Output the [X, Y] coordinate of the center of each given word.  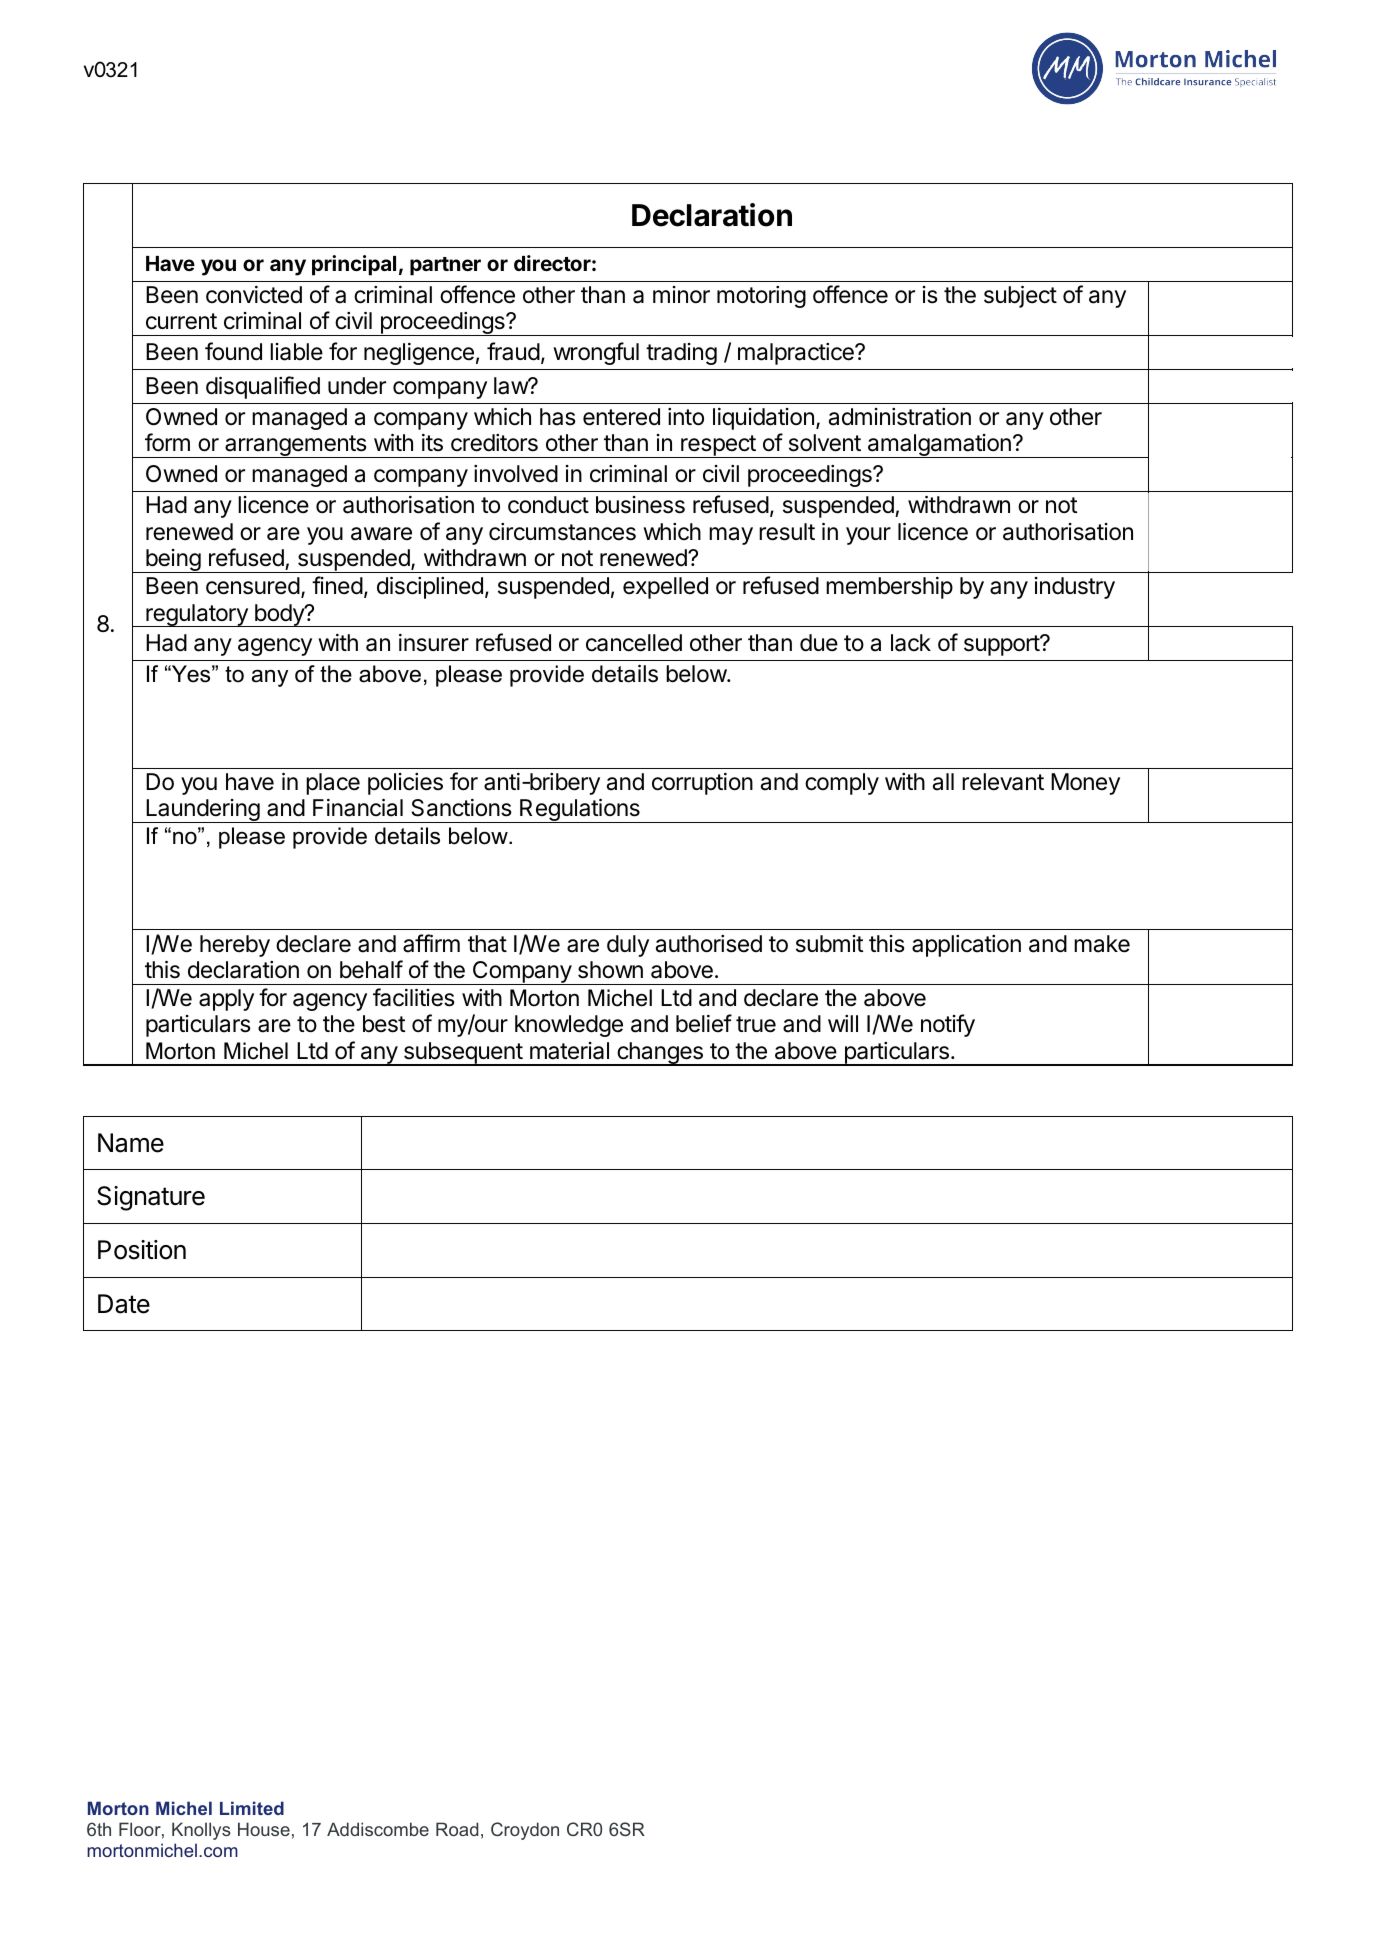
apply [226, 1000]
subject [1020, 296]
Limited [252, 1808]
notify [948, 1025]
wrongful [596, 353]
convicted [254, 295]
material [569, 1051]
